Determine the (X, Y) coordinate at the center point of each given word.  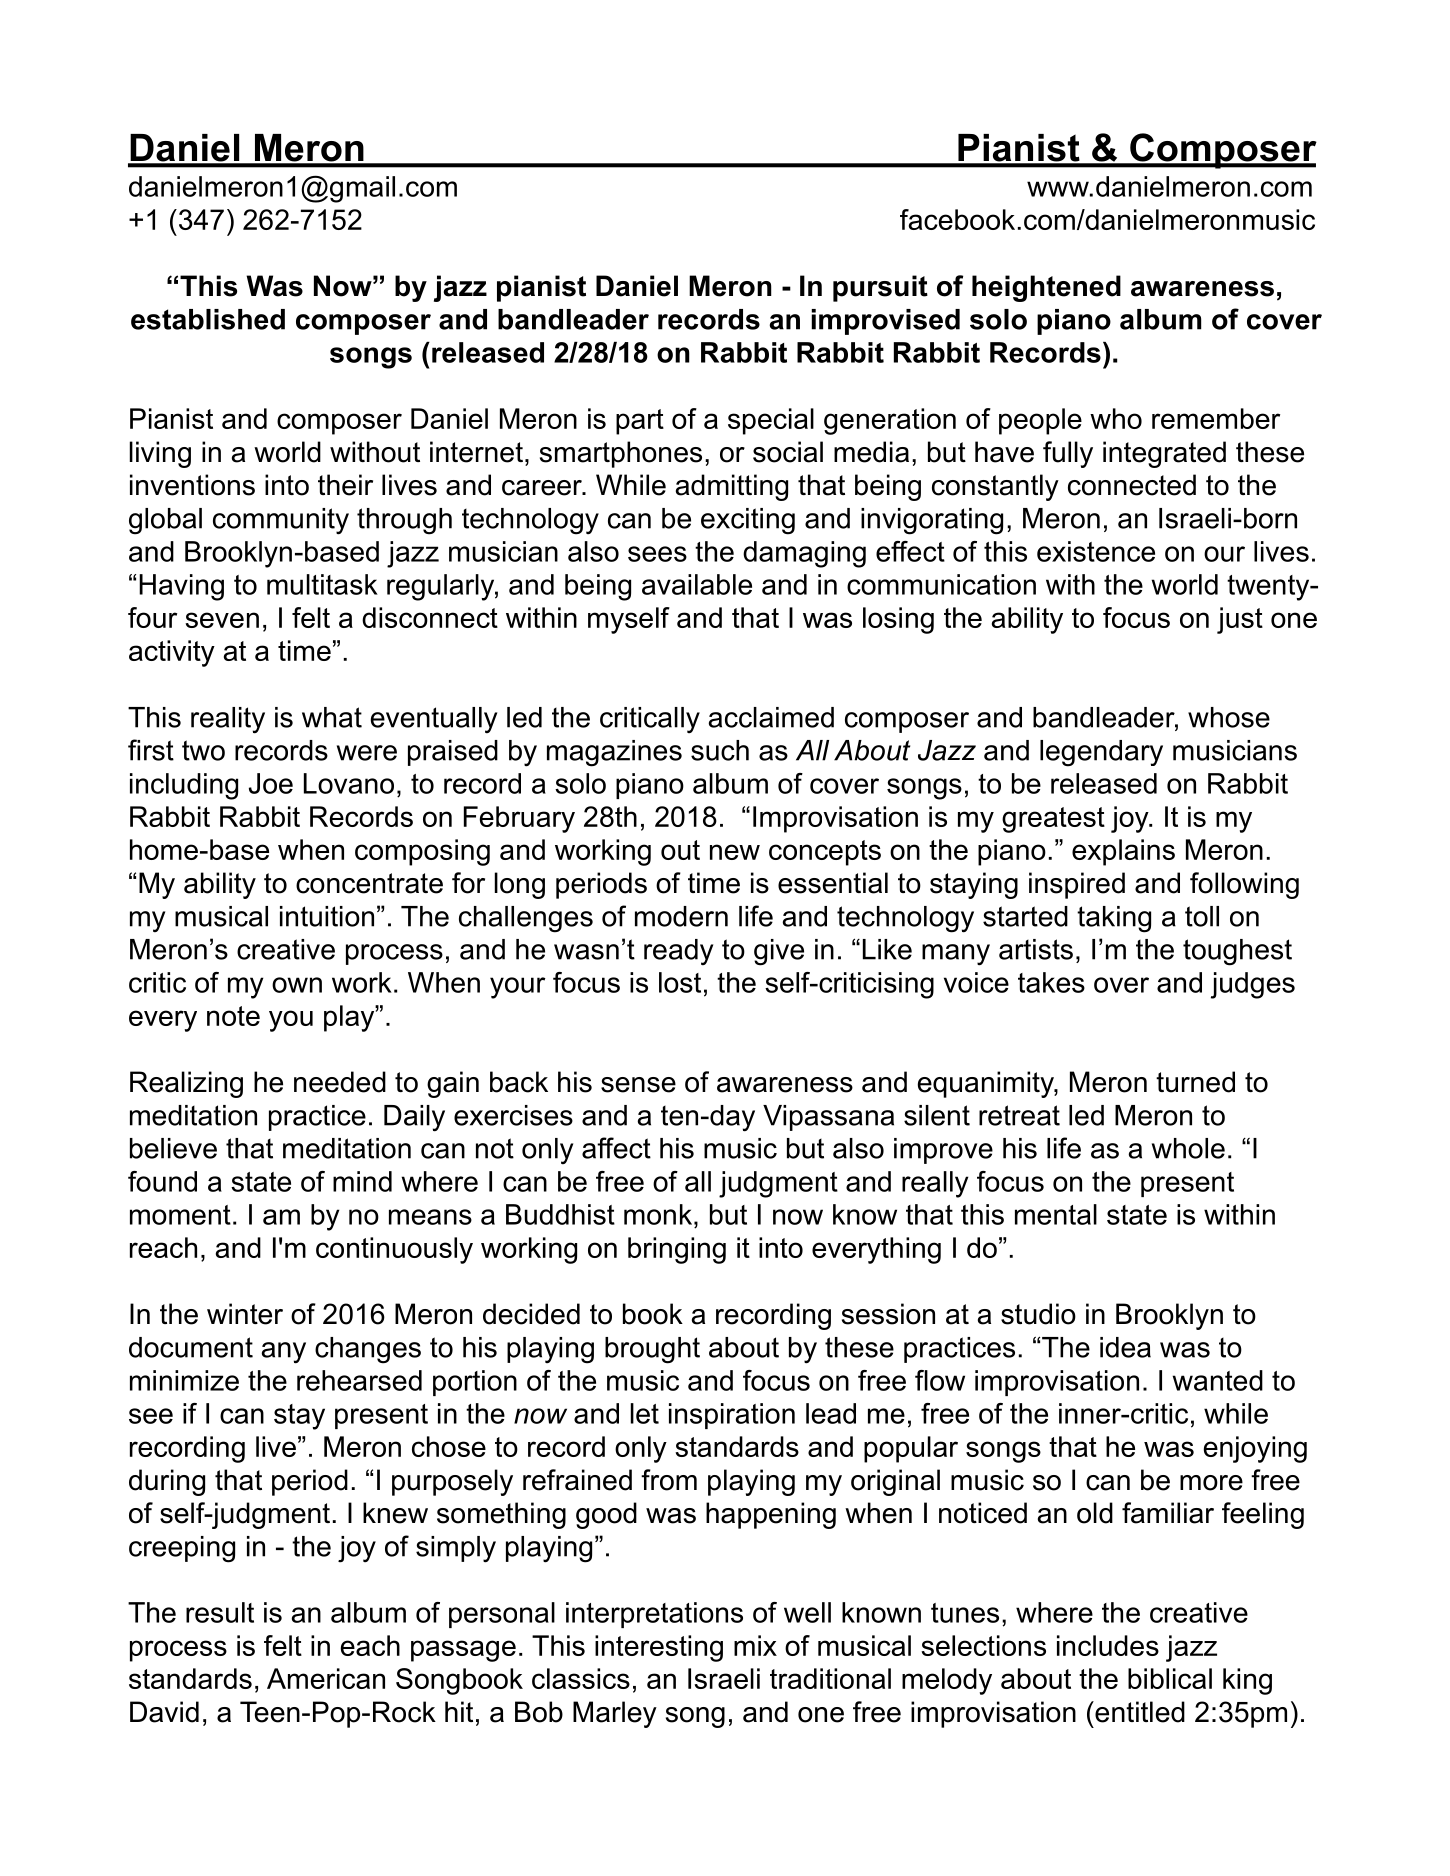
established (208, 319)
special (771, 421)
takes (1051, 982)
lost (680, 982)
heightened (1046, 288)
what (332, 717)
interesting (659, 1648)
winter (245, 1314)
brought (652, 1350)
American (326, 1678)
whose (1229, 717)
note (233, 1016)
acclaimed (771, 717)
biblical (1170, 1678)
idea (1125, 1347)
